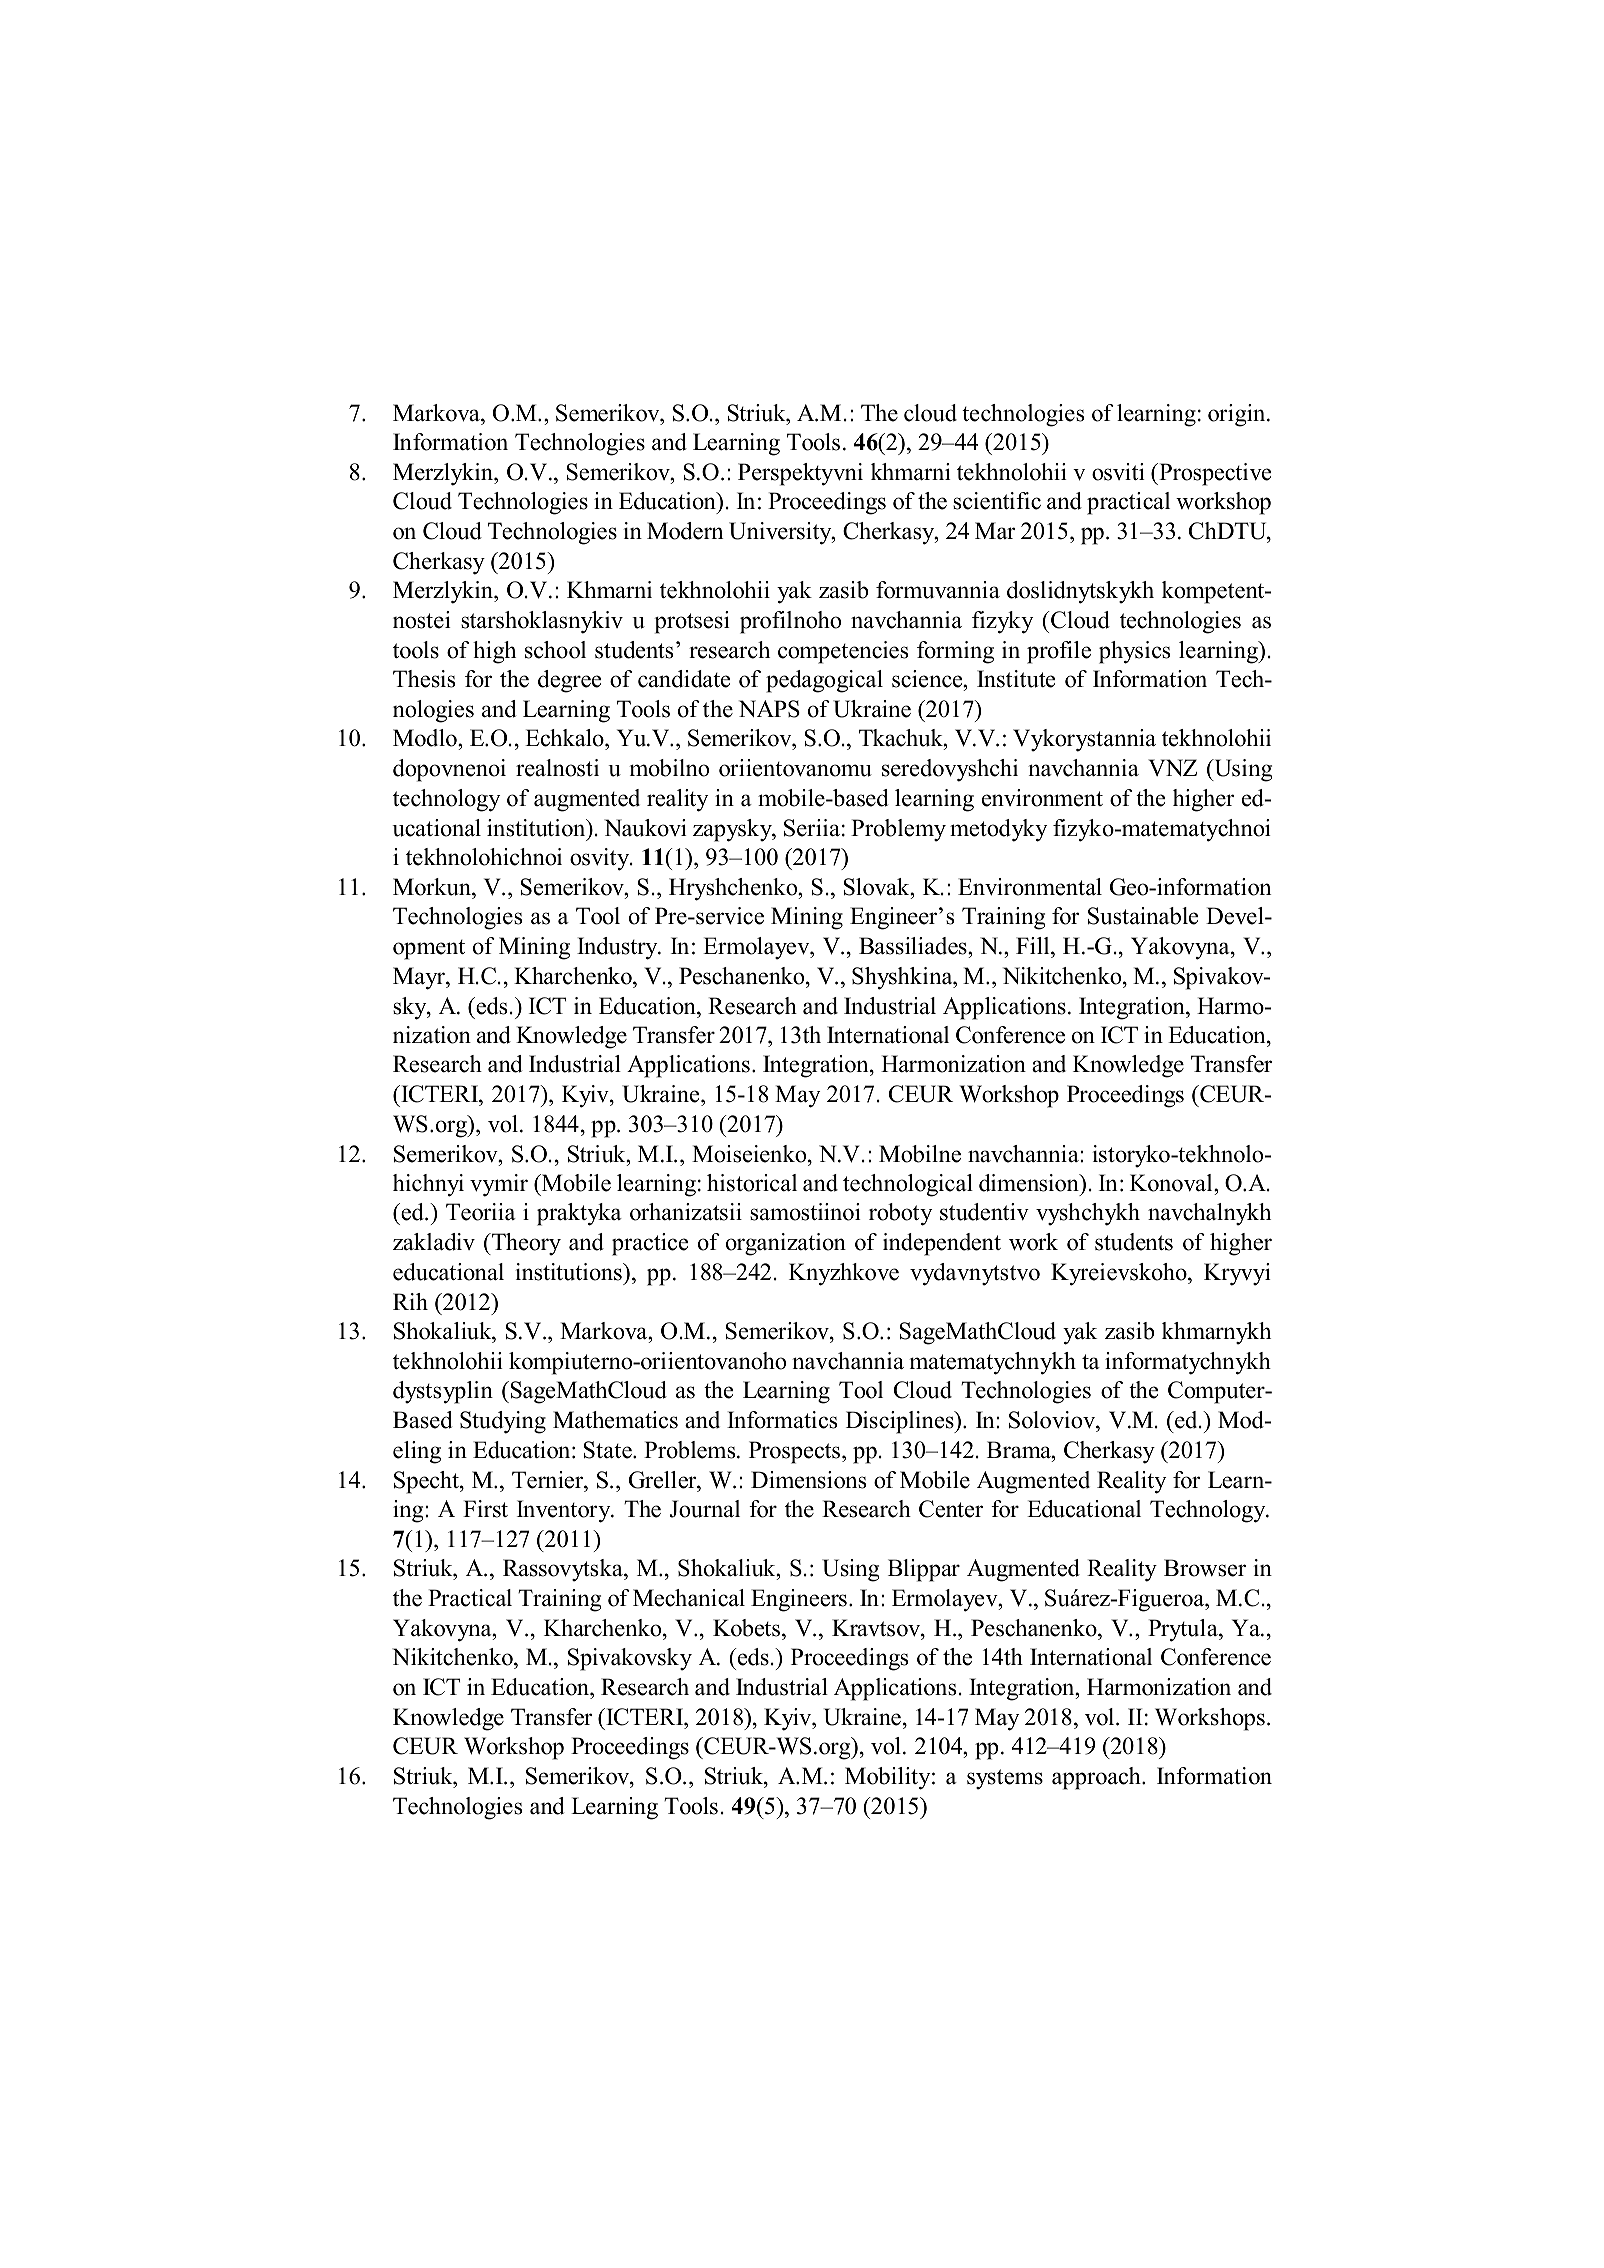 The image size is (1604, 2268). Describe the element at coordinates (689, 1598) in the document. I see `Mechanical` at that location.
